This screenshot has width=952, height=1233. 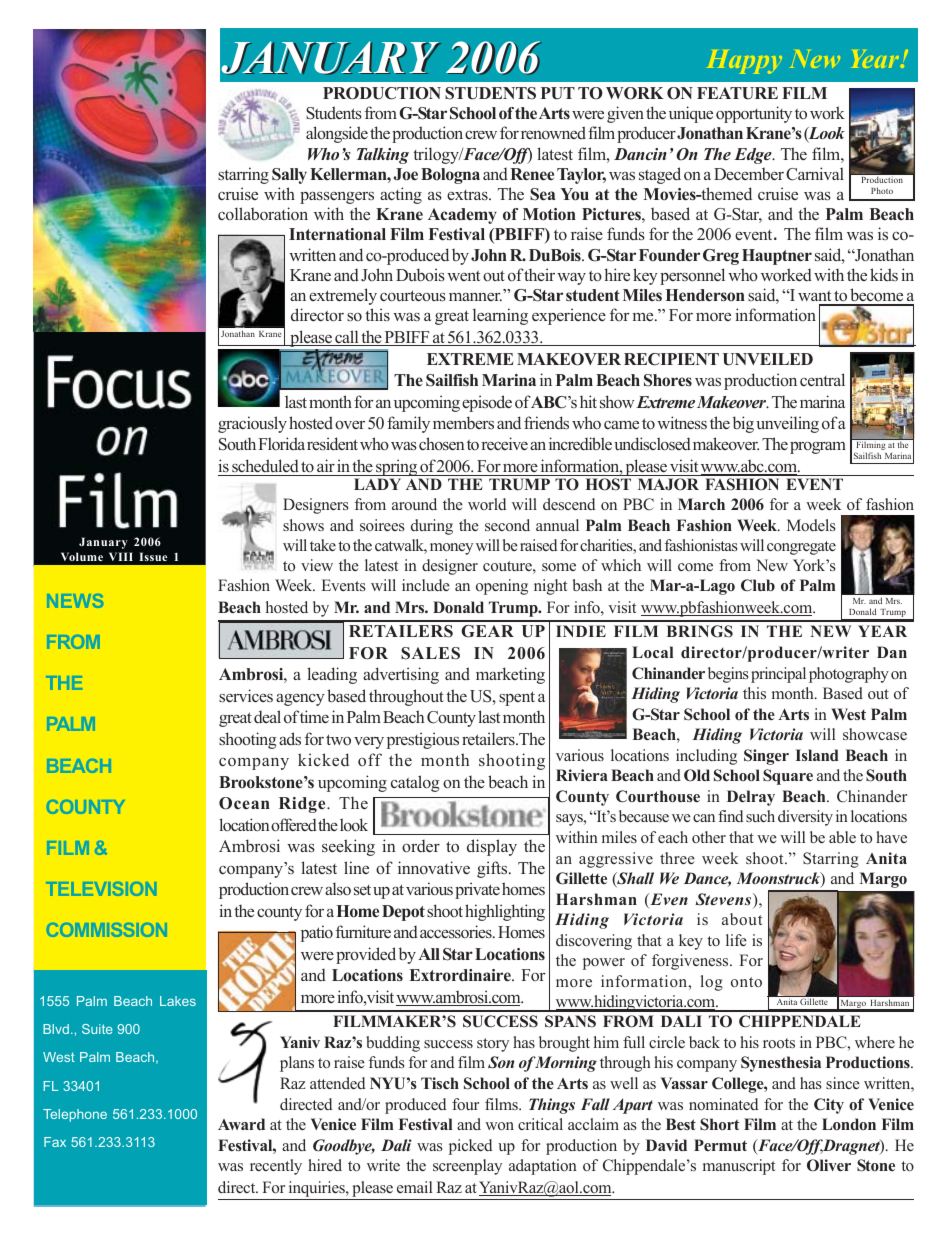 What do you see at coordinates (241, 1124) in the screenshot?
I see `Award` at bounding box center [241, 1124].
